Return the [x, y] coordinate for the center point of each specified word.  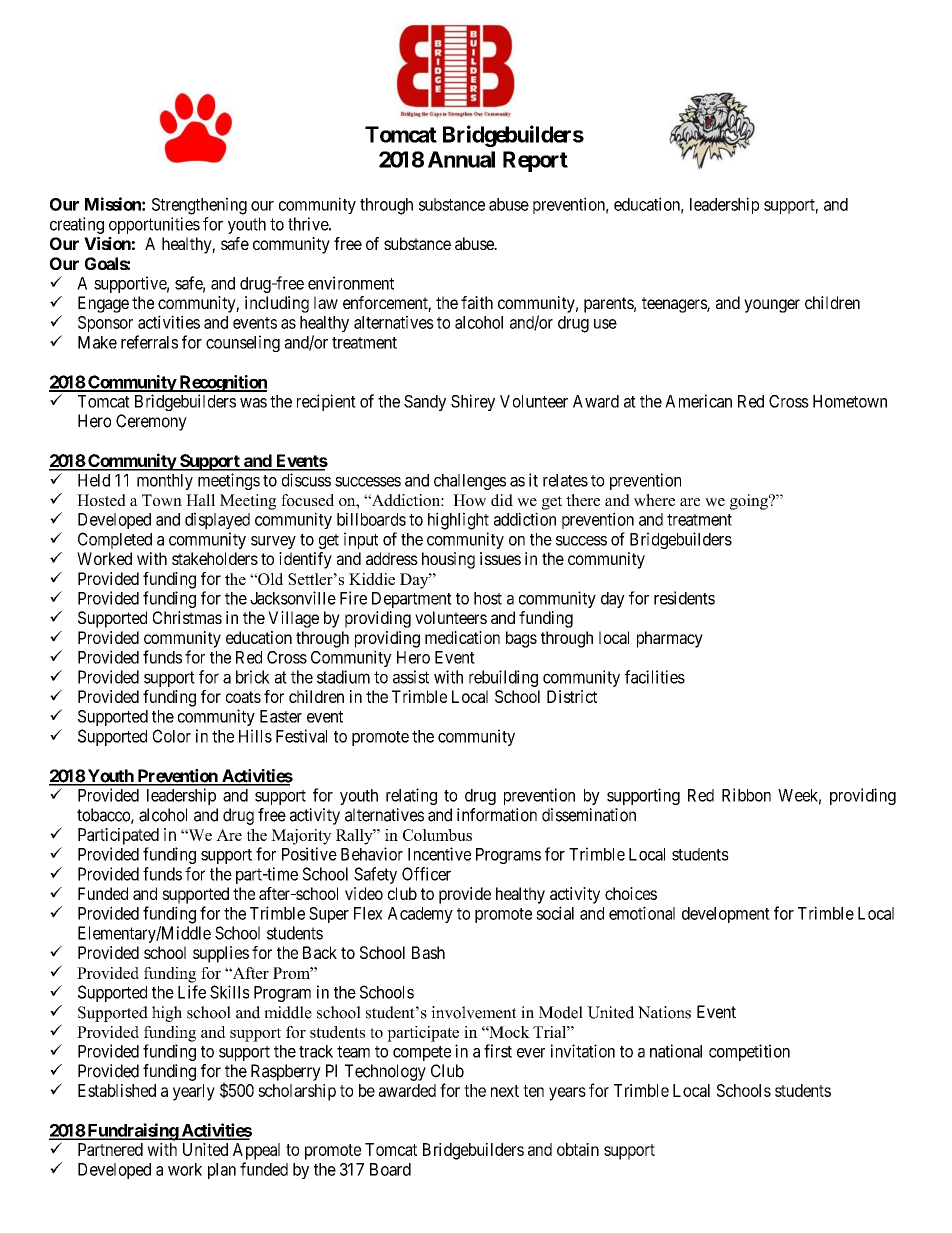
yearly [194, 1092]
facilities [655, 677]
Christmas [187, 617]
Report [535, 161]
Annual [461, 159]
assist [411, 677]
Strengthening [199, 206]
